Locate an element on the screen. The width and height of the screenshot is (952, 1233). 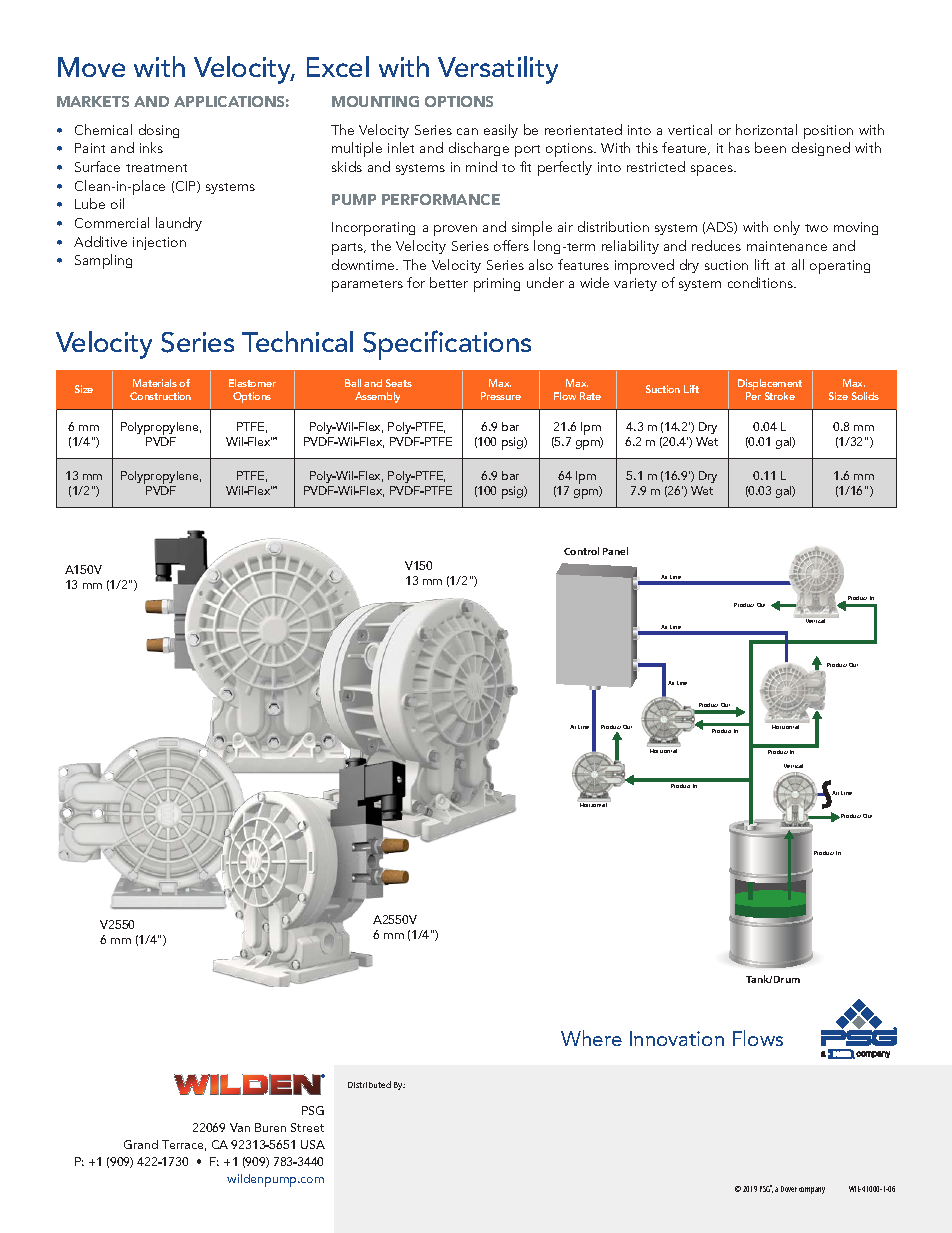
dosing is located at coordinates (159, 131).
